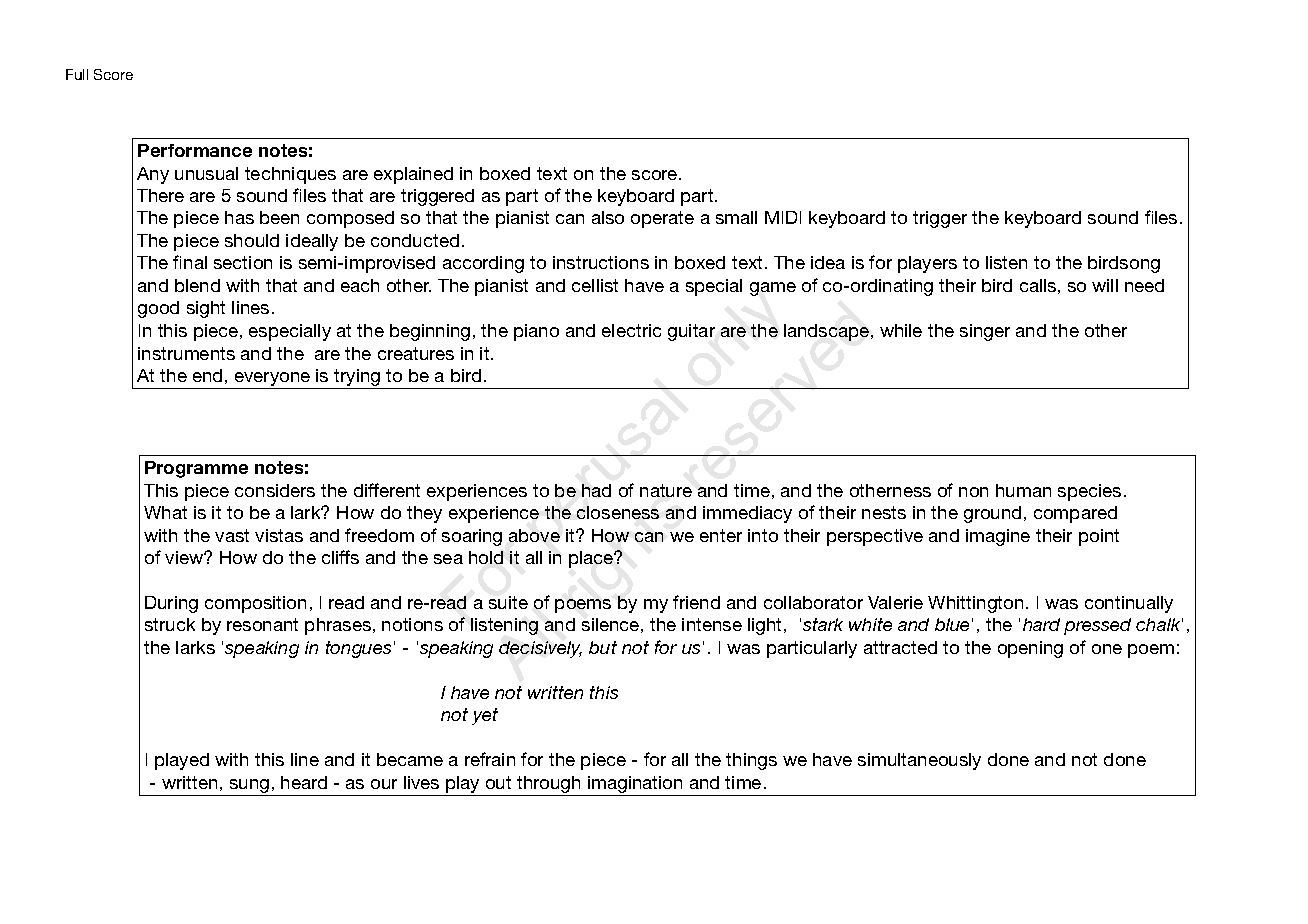 The image size is (1308, 924). I want to click on simultaneously, so click(919, 761).
